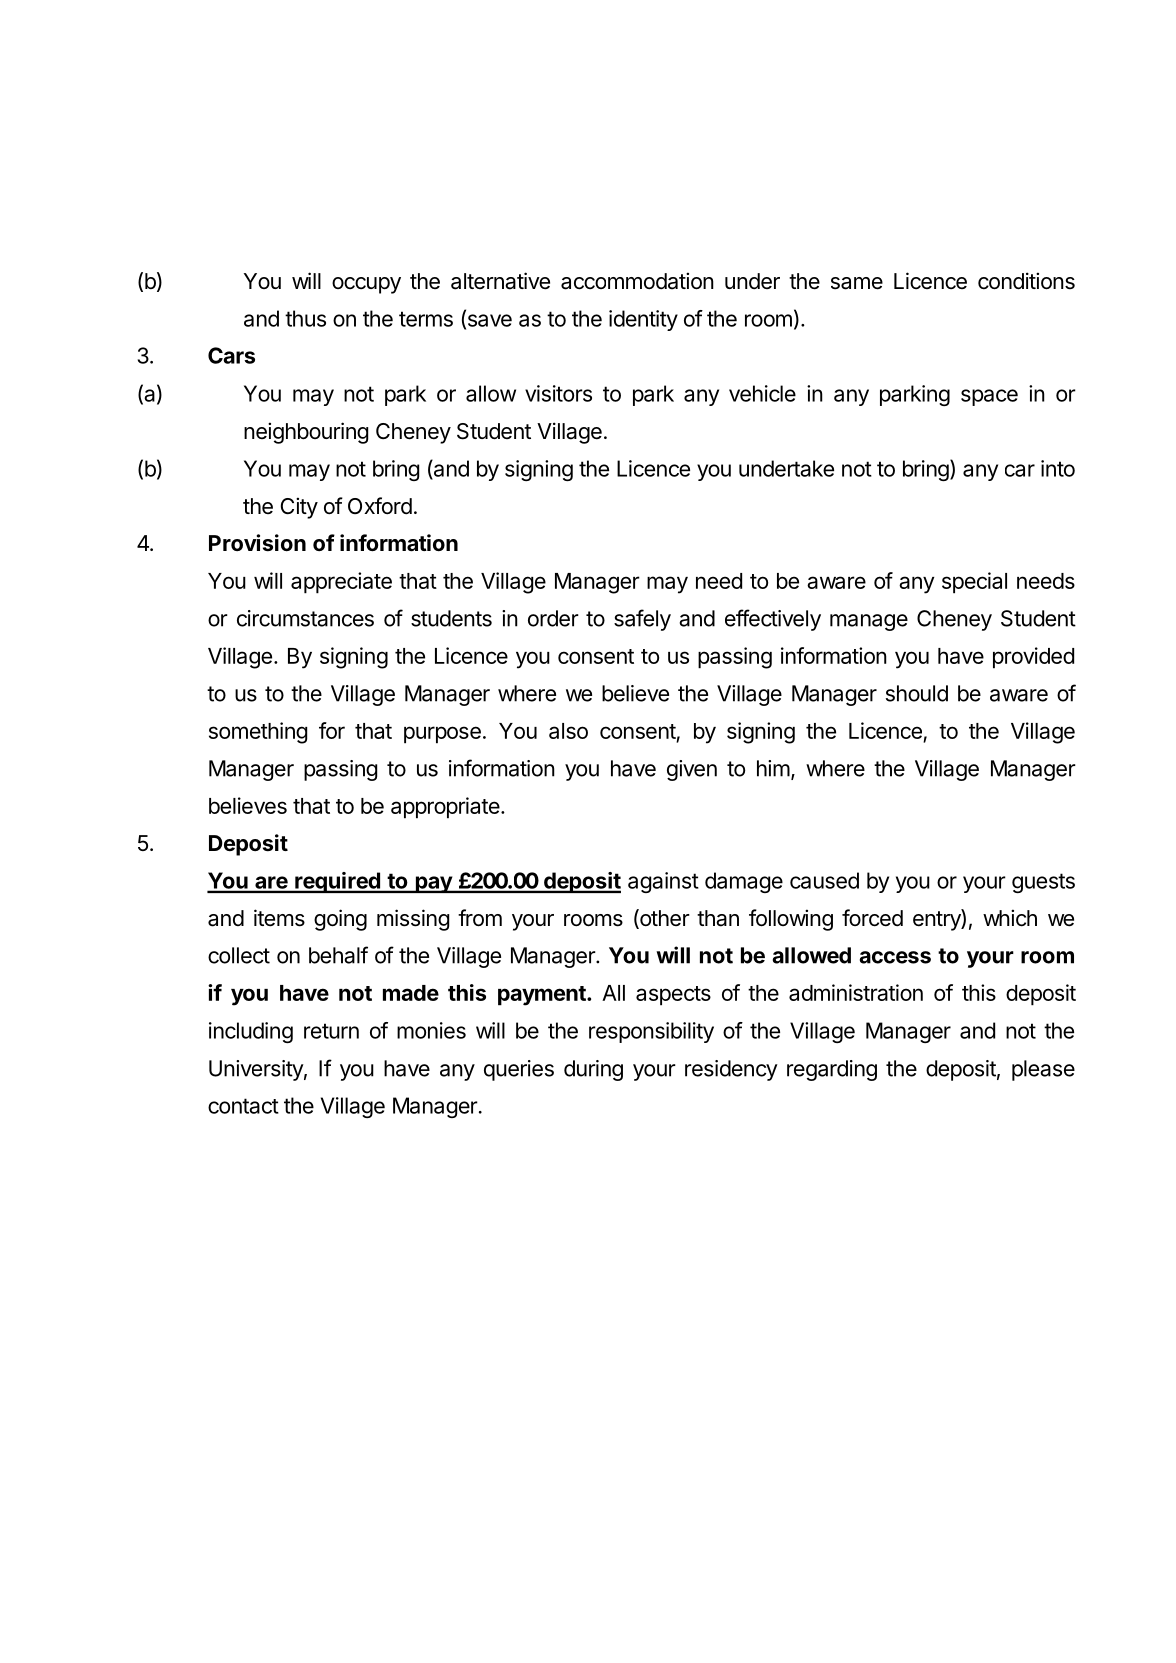  Describe the element at coordinates (917, 693) in the screenshot. I see `should` at that location.
